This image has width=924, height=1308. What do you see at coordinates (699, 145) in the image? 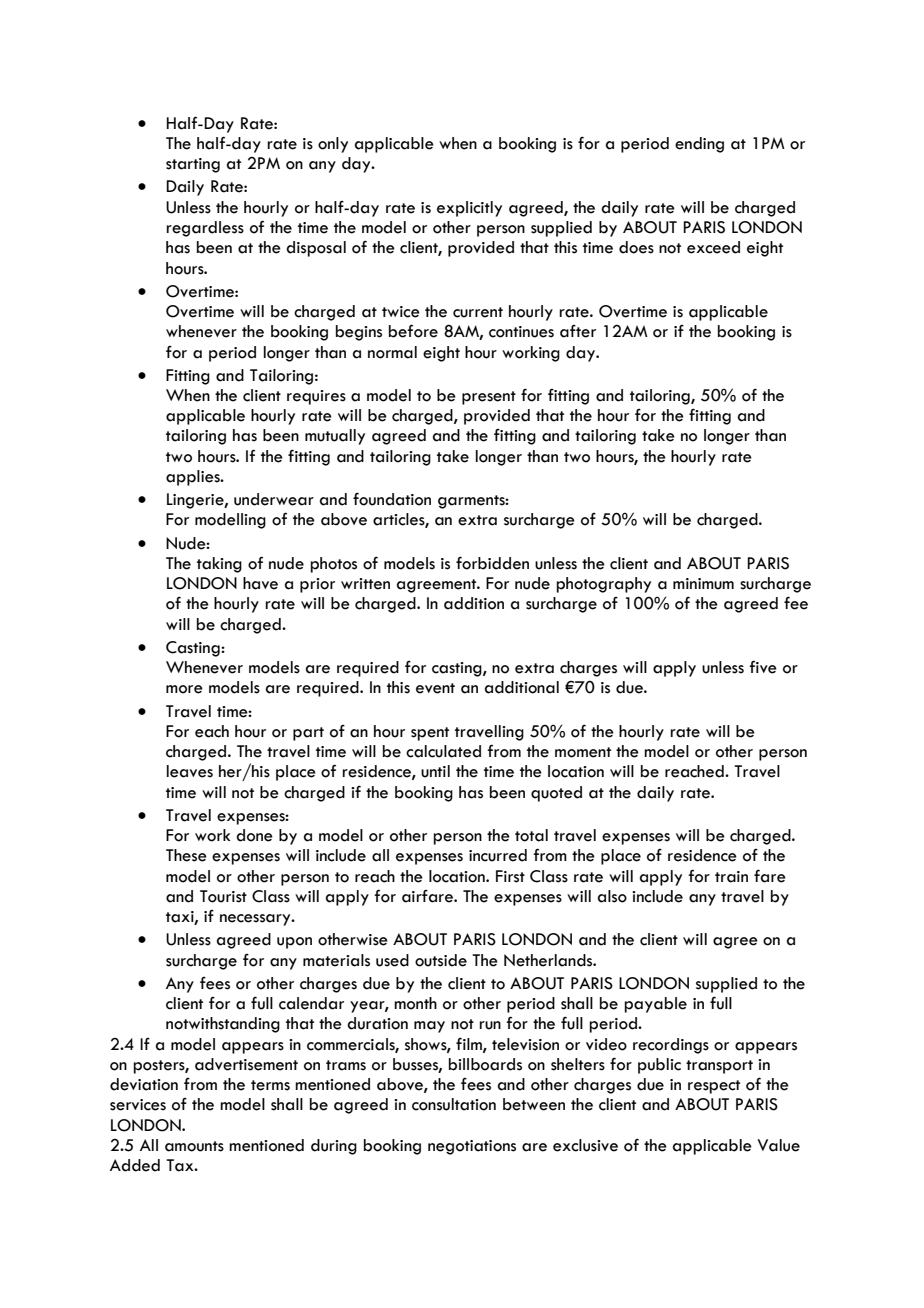
I see `ending` at bounding box center [699, 145].
